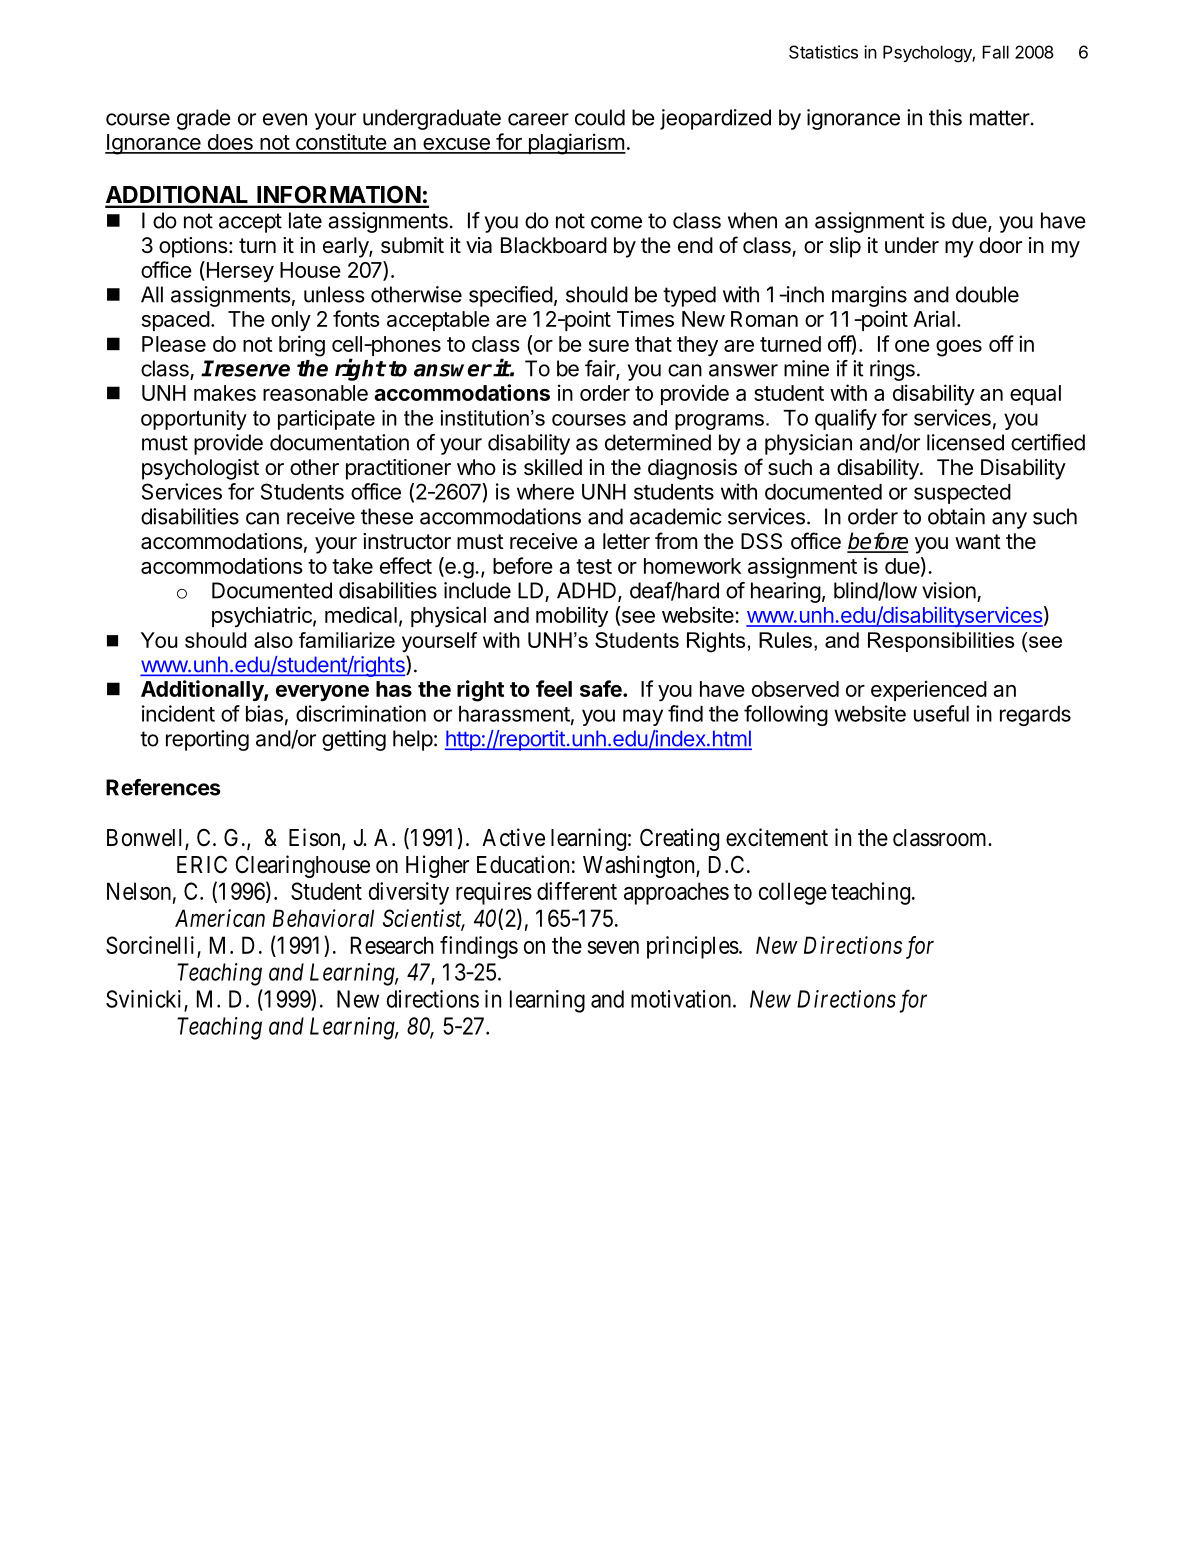 This screenshot has width=1193, height=1544. What do you see at coordinates (323, 918) in the screenshot?
I see `Behavioral` at bounding box center [323, 918].
